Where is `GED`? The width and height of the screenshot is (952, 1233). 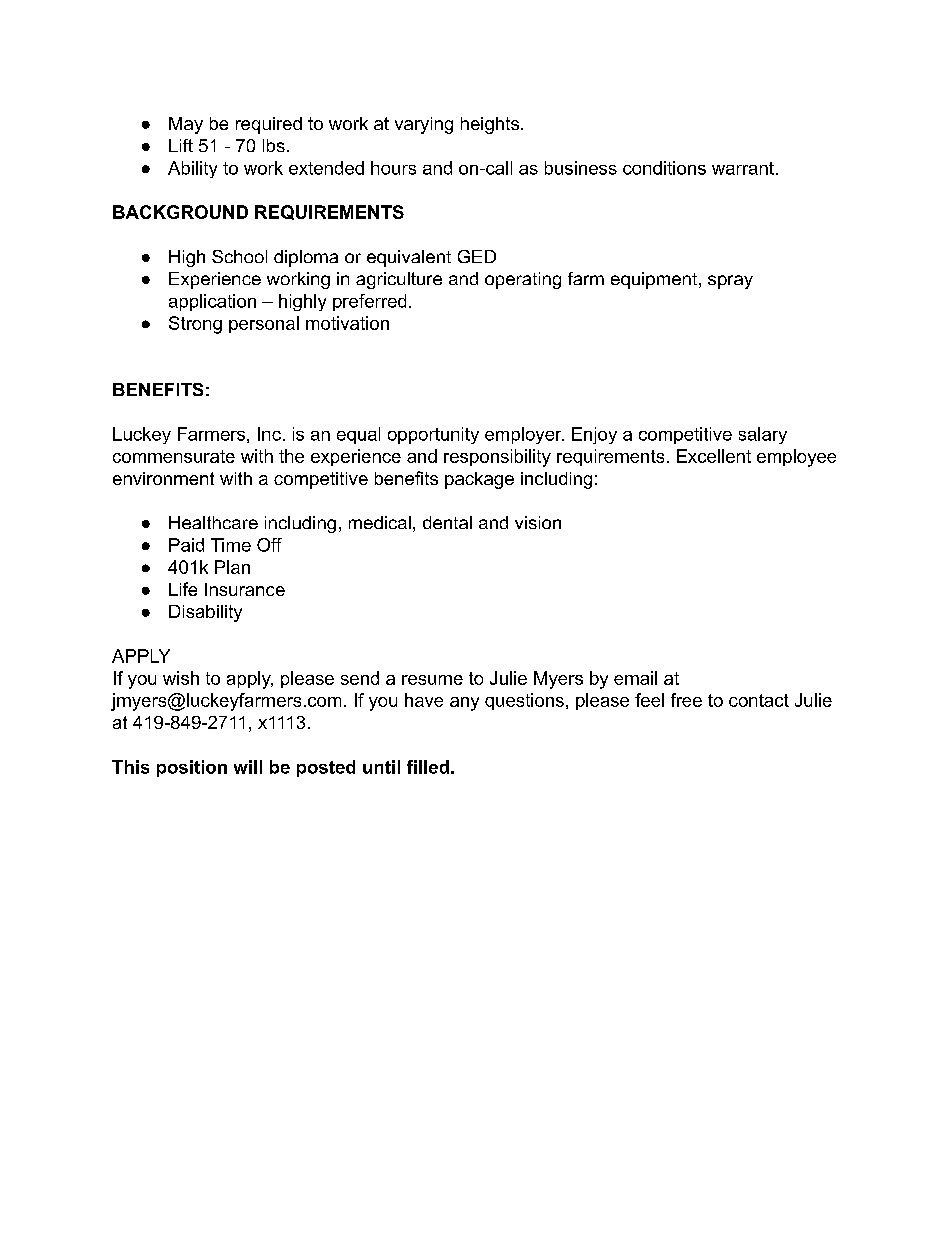
GED is located at coordinates (477, 256).
